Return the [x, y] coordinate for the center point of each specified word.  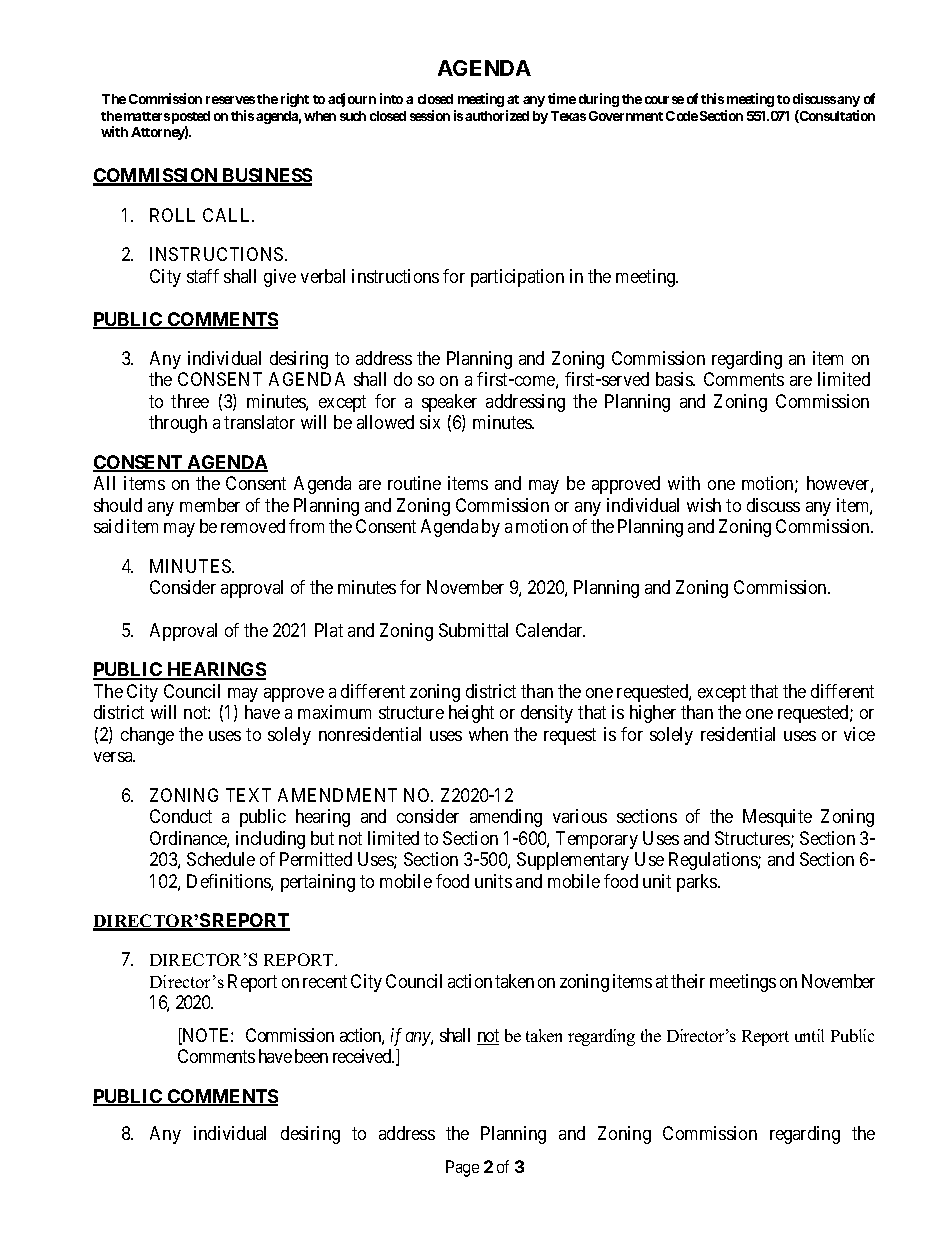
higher [653, 714]
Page [462, 1168]
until [809, 1035]
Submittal [473, 630]
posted [191, 117]
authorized [497, 115]
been [311, 1056]
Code [682, 116]
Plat [329, 630]
